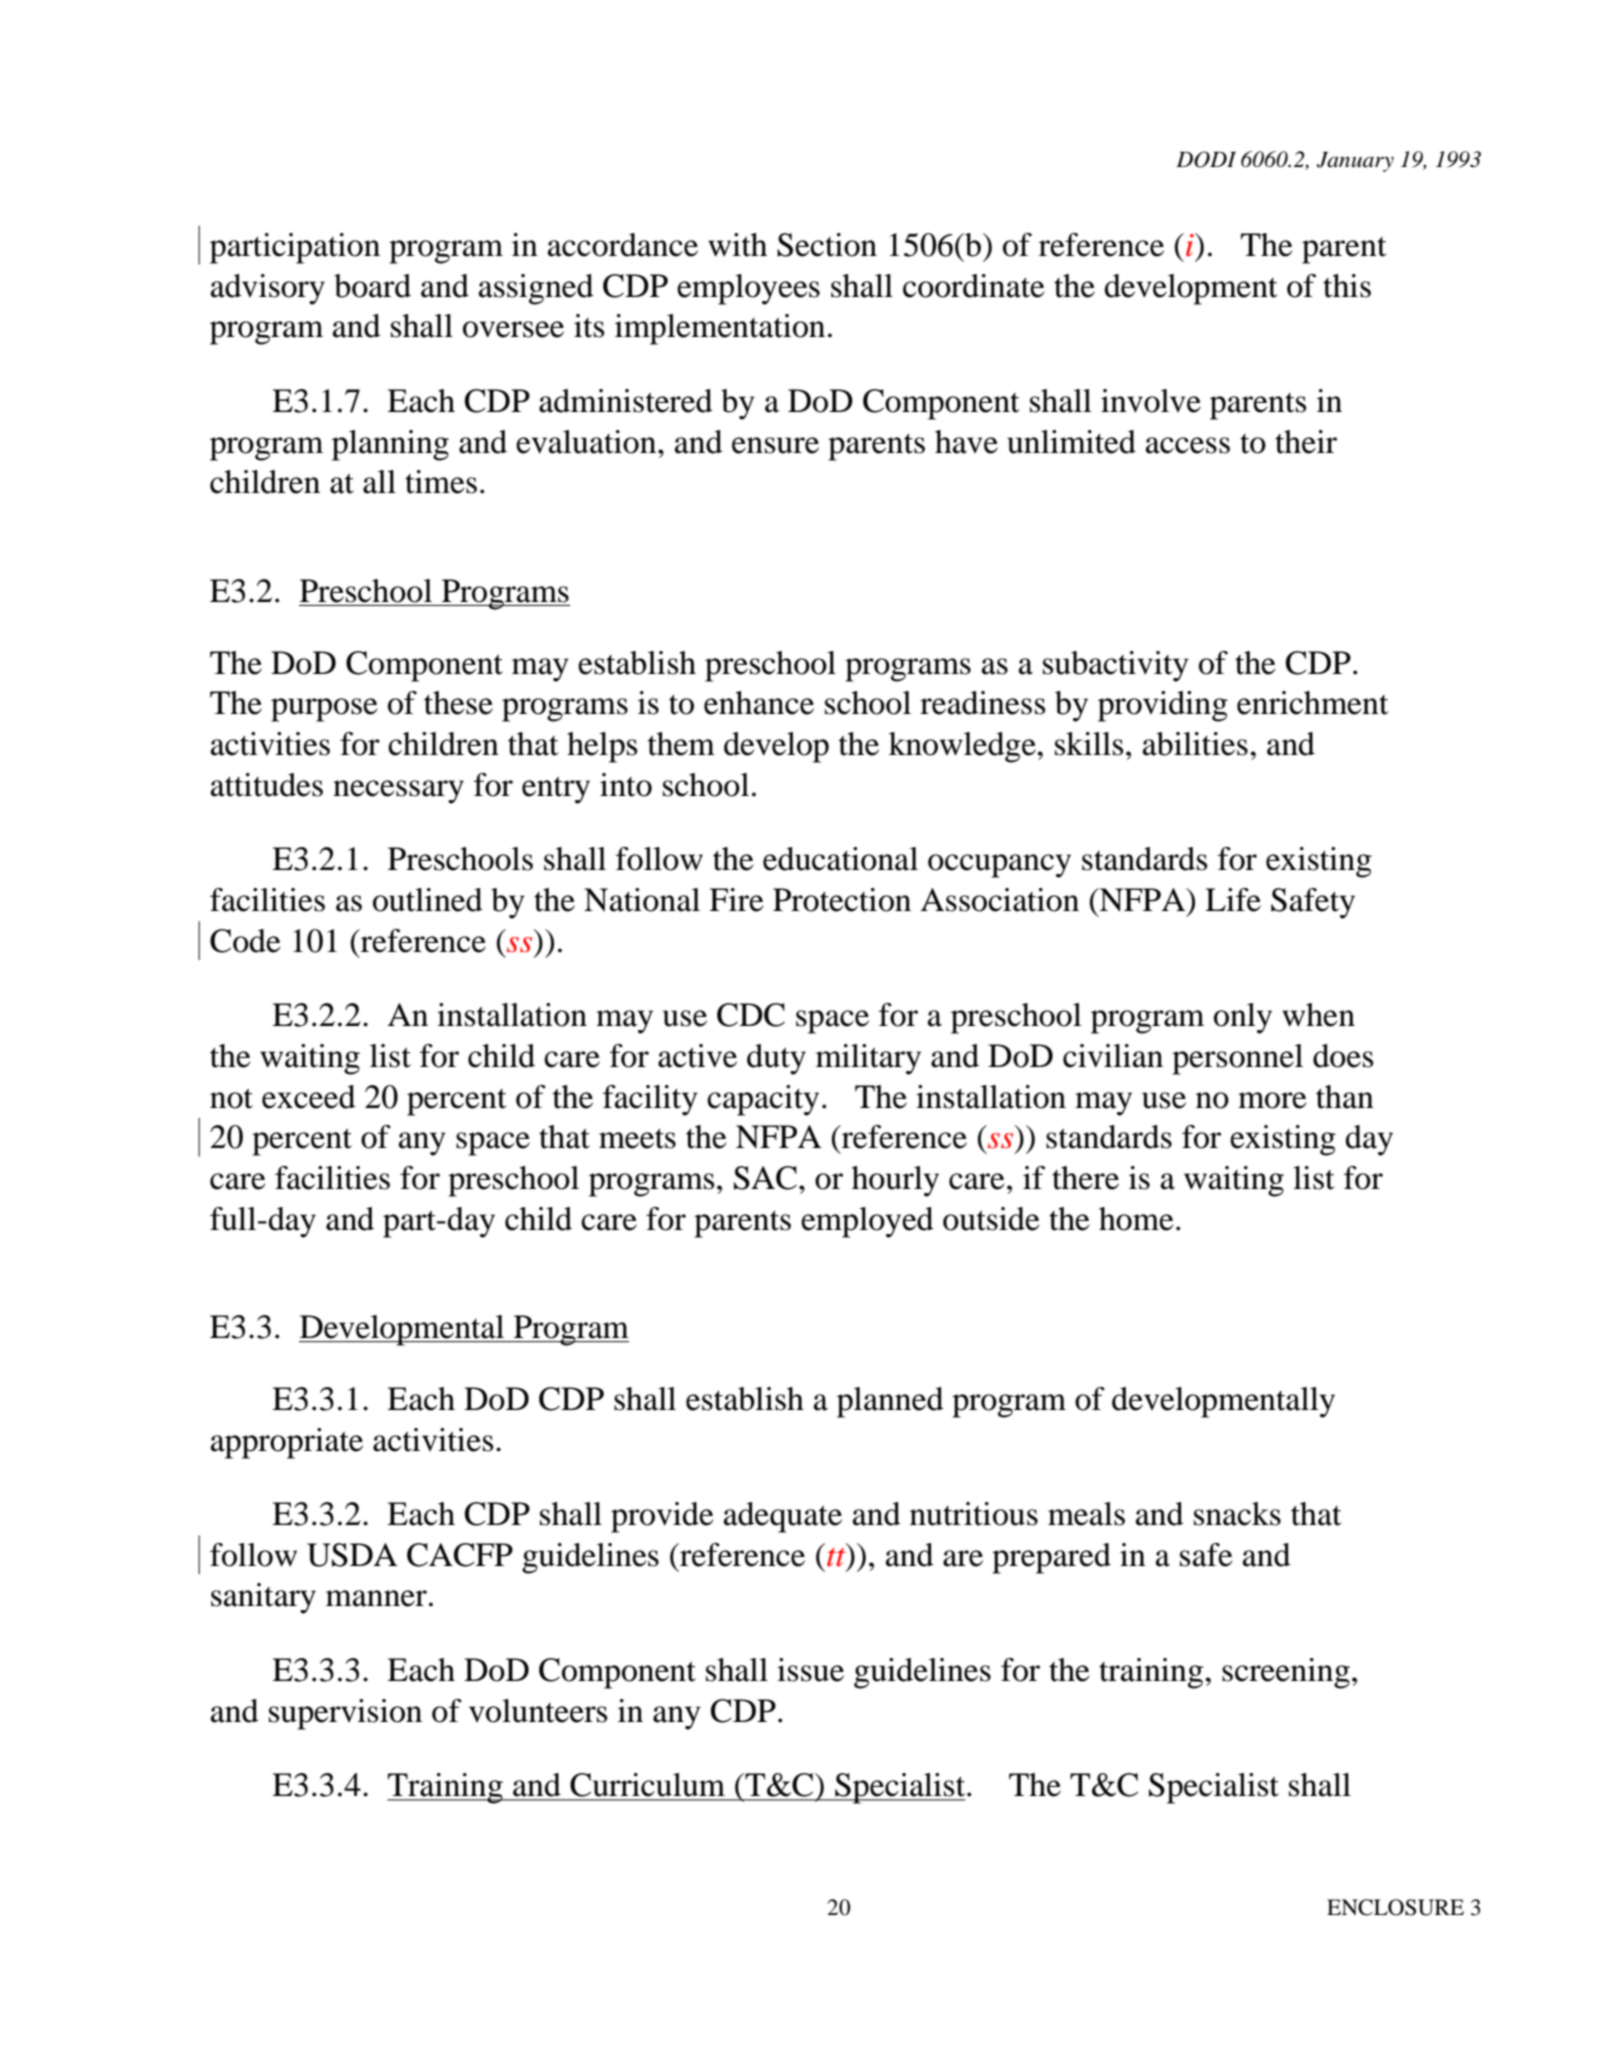  What do you see at coordinates (324, 710) in the screenshot?
I see `purpose` at bounding box center [324, 710].
